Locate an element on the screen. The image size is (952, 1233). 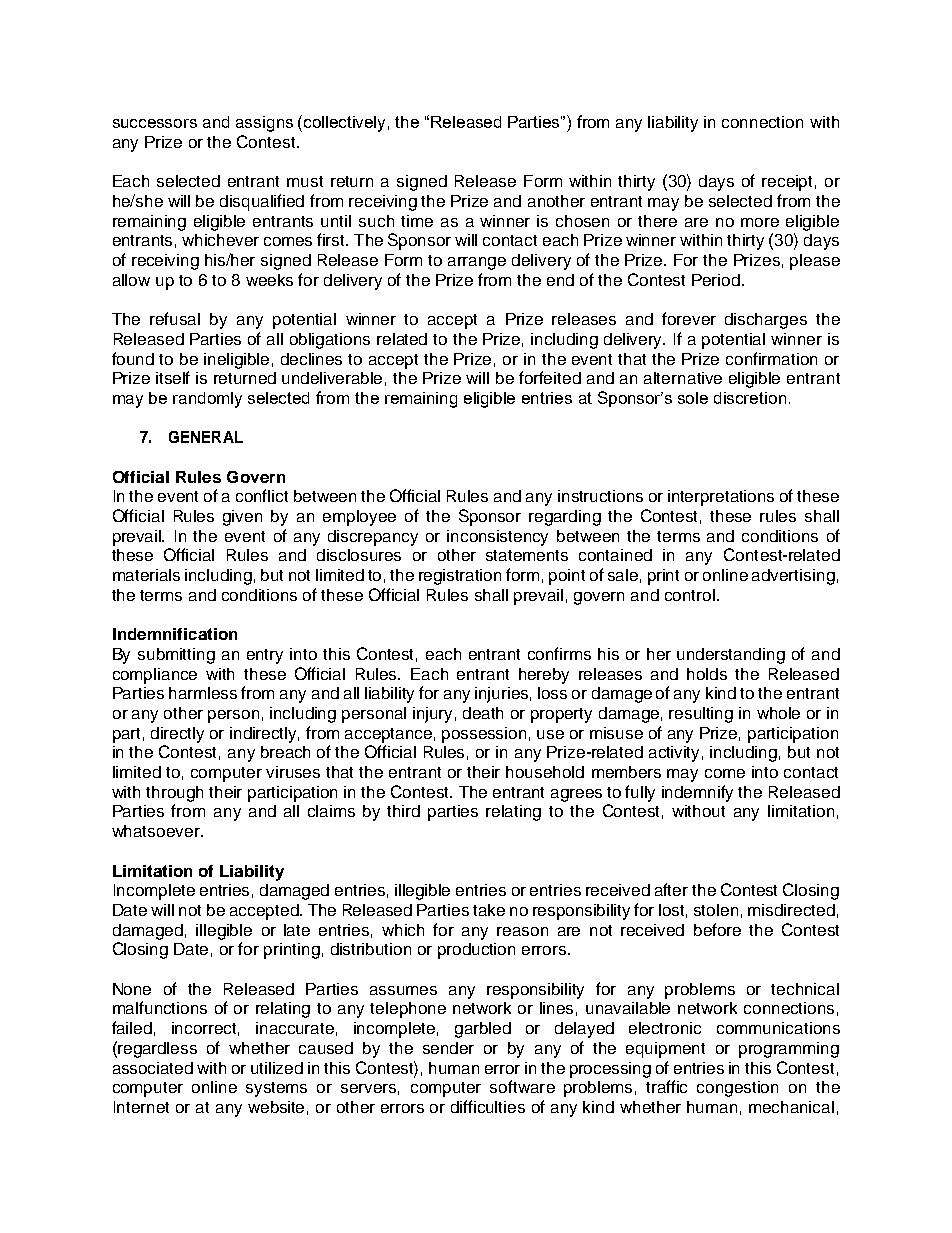
assigns is located at coordinates (264, 124).
